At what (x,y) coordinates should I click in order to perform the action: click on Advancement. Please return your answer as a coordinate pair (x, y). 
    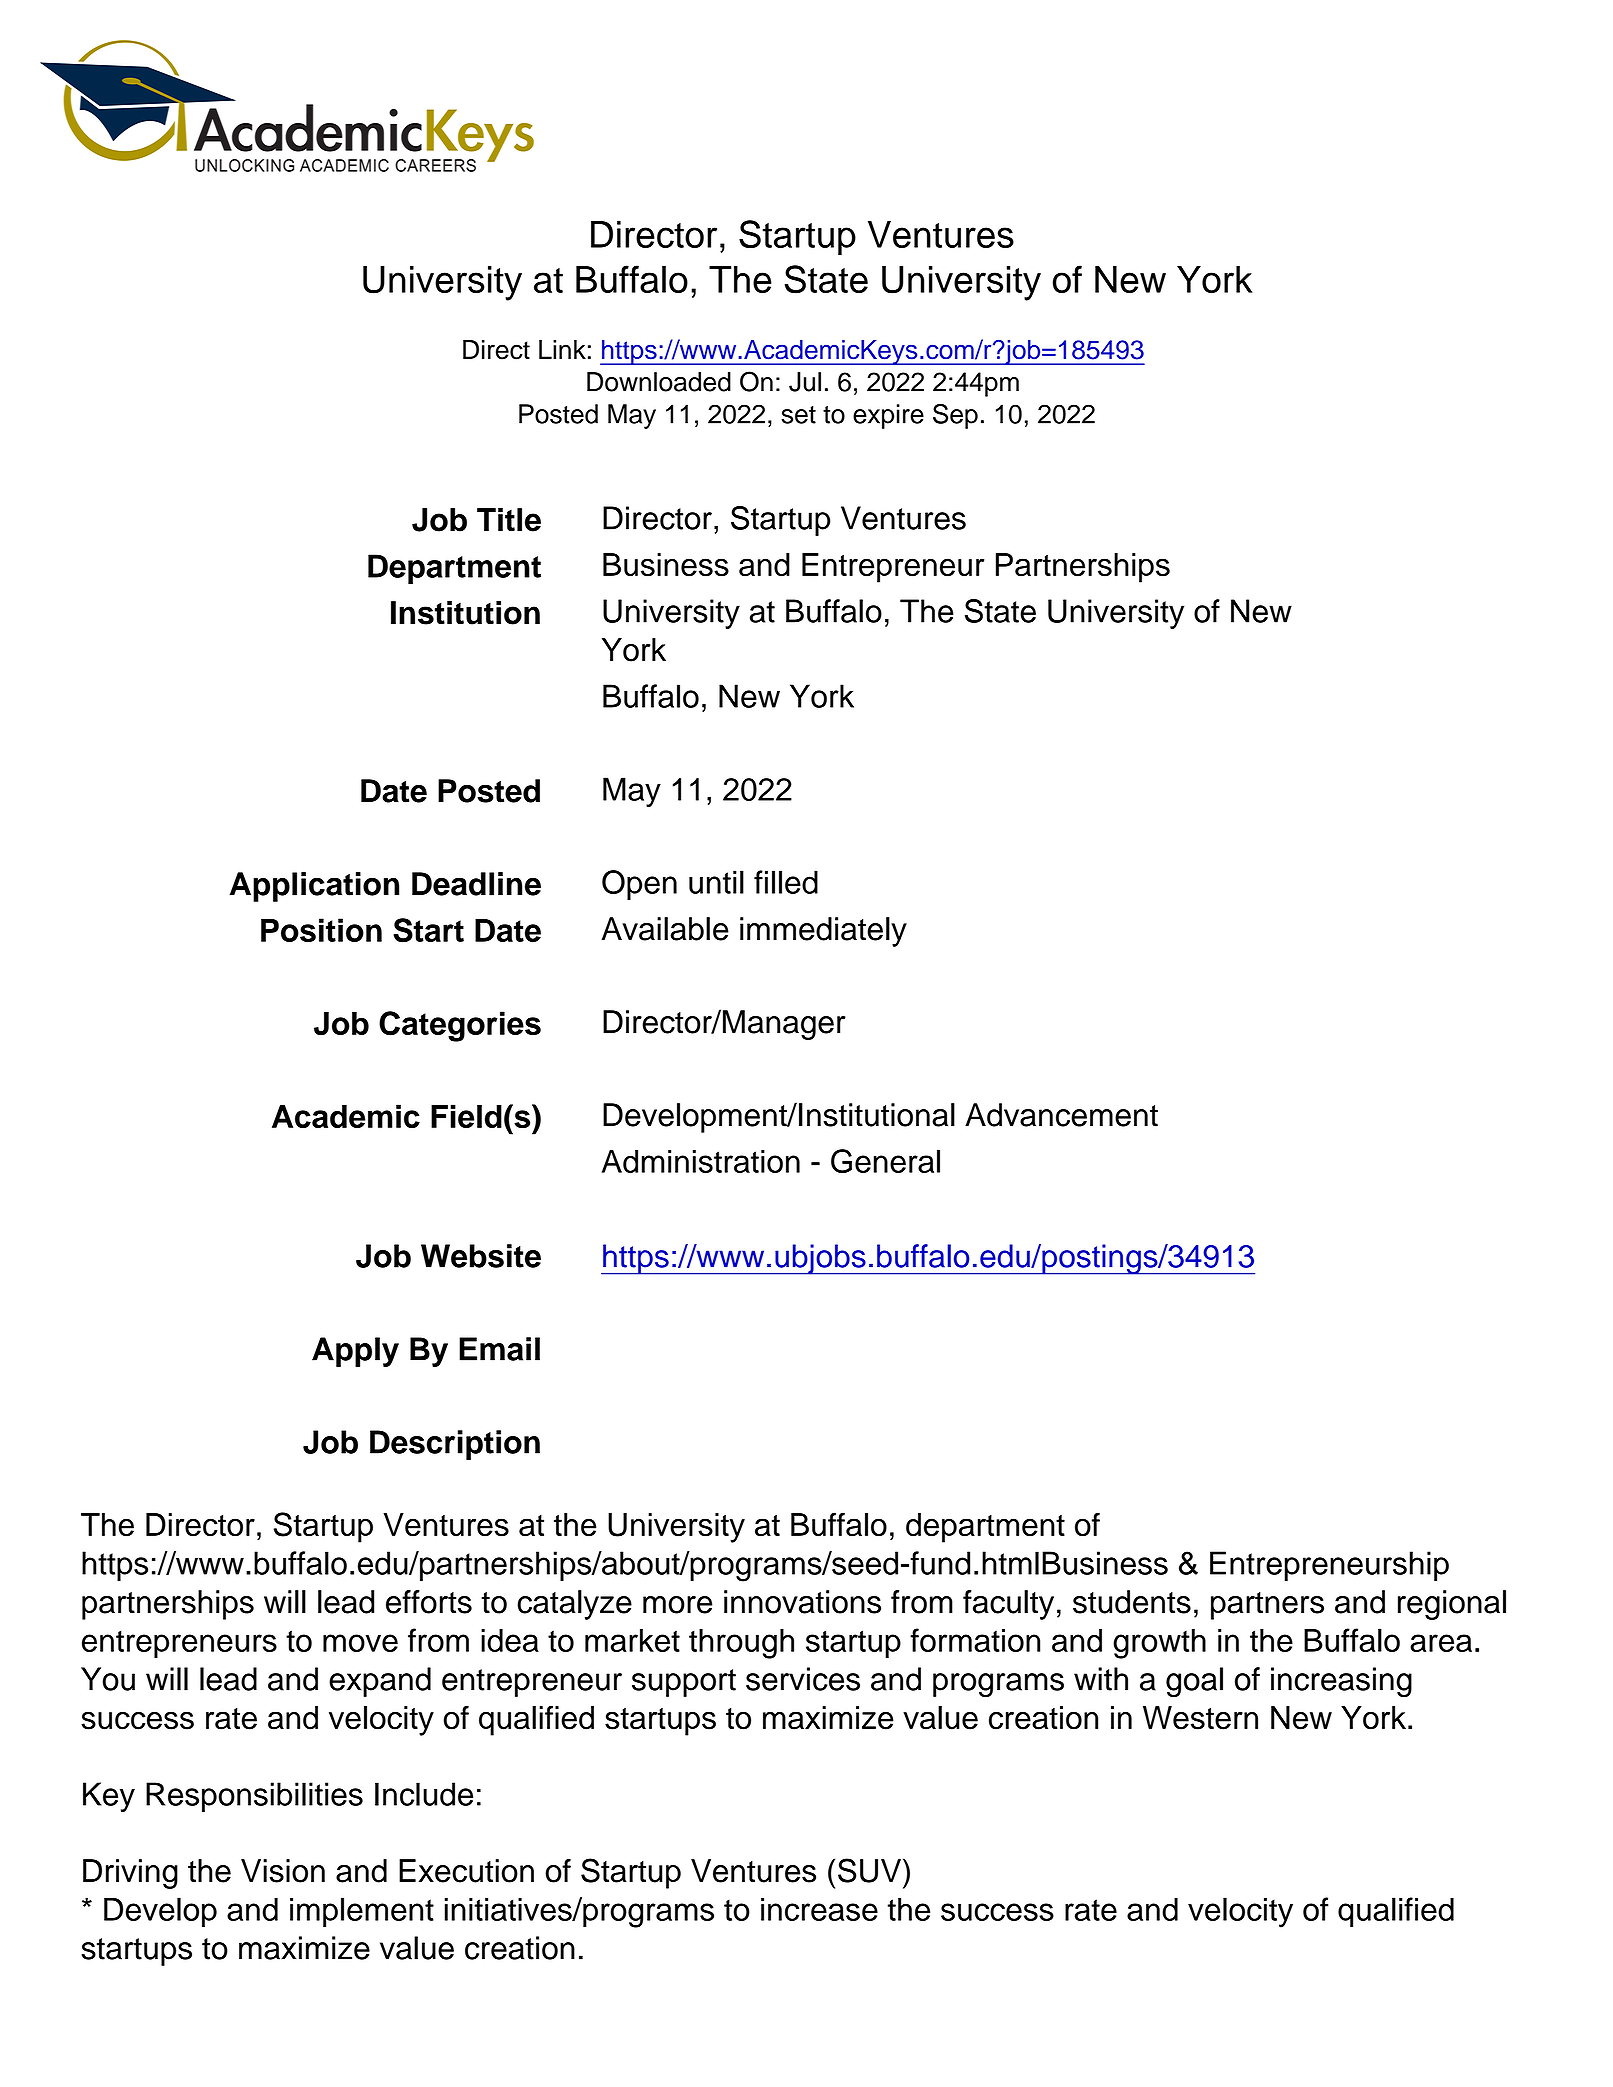
    Looking at the image, I should click on (1061, 1115).
